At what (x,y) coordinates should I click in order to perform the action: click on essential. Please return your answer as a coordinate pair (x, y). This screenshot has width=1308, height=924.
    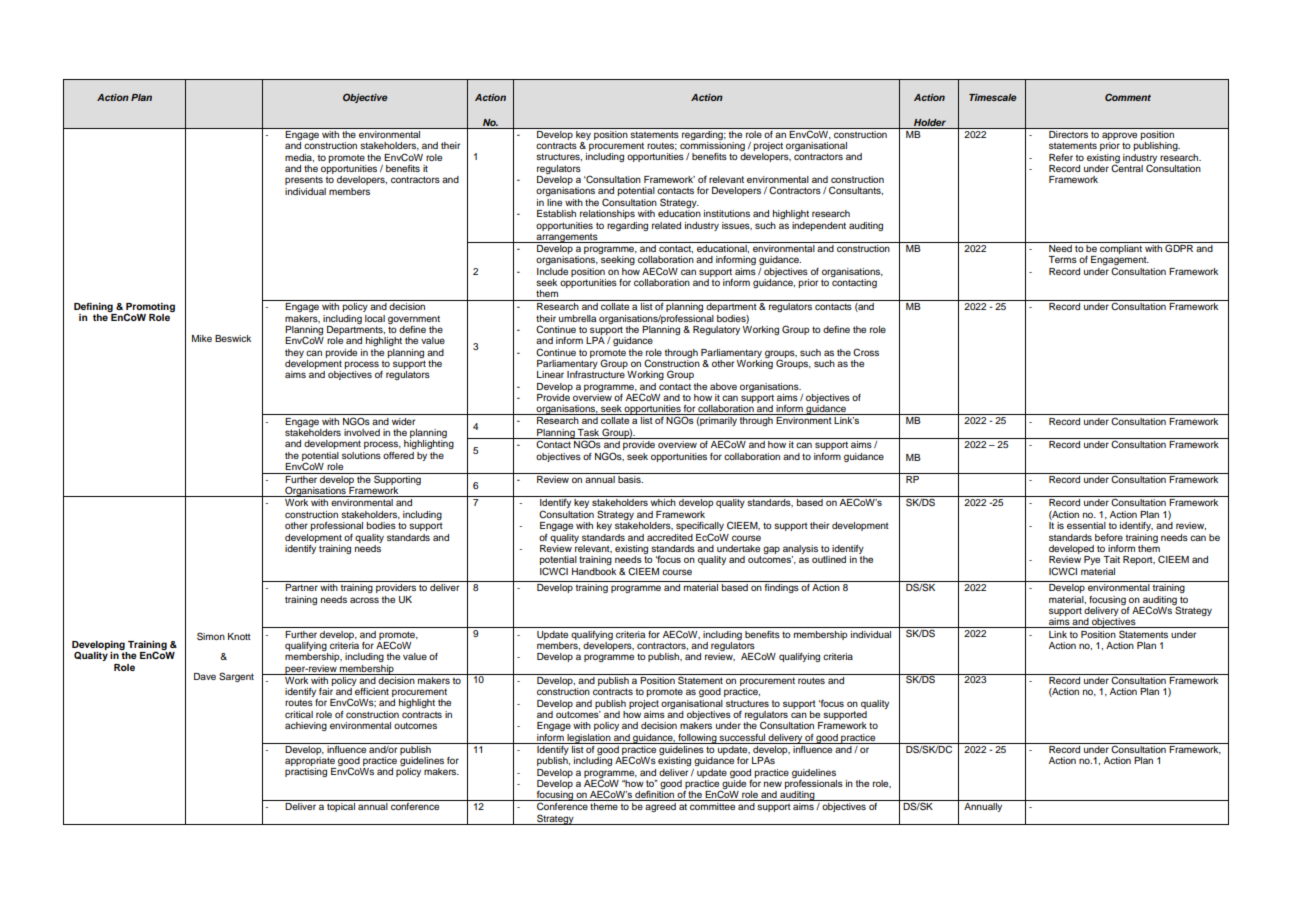
    Looking at the image, I should click on (1086, 525).
